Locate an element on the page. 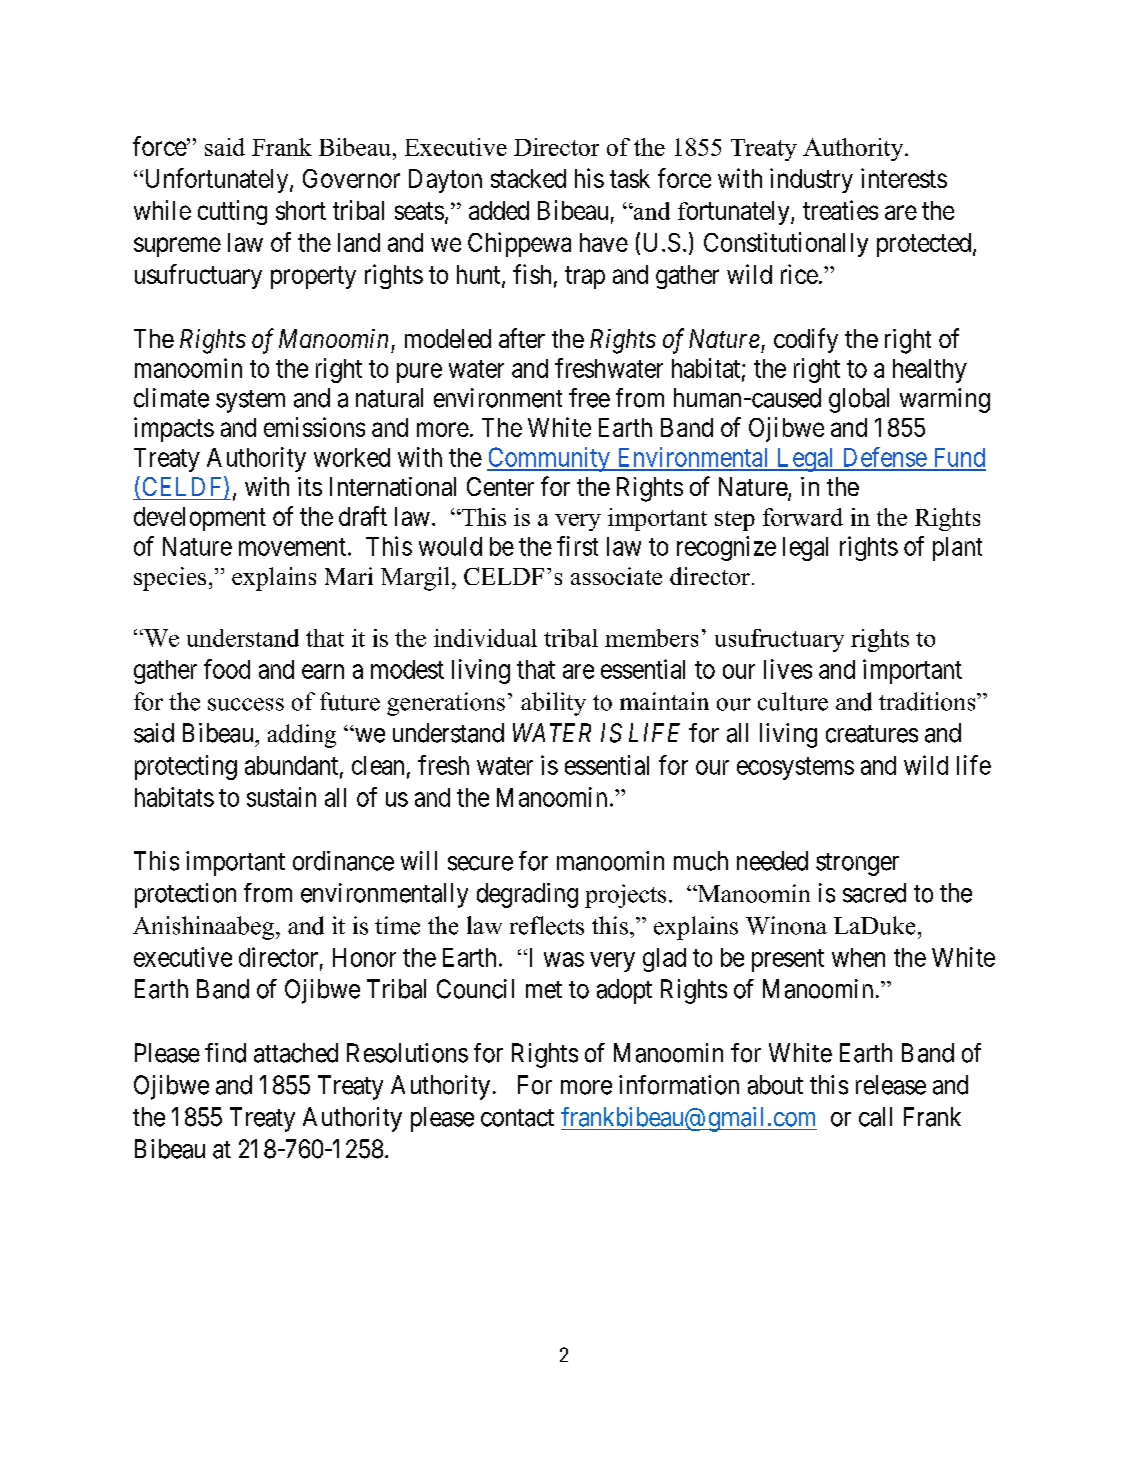 This document has width=1127, height=1458. secure is located at coordinates (480, 863).
